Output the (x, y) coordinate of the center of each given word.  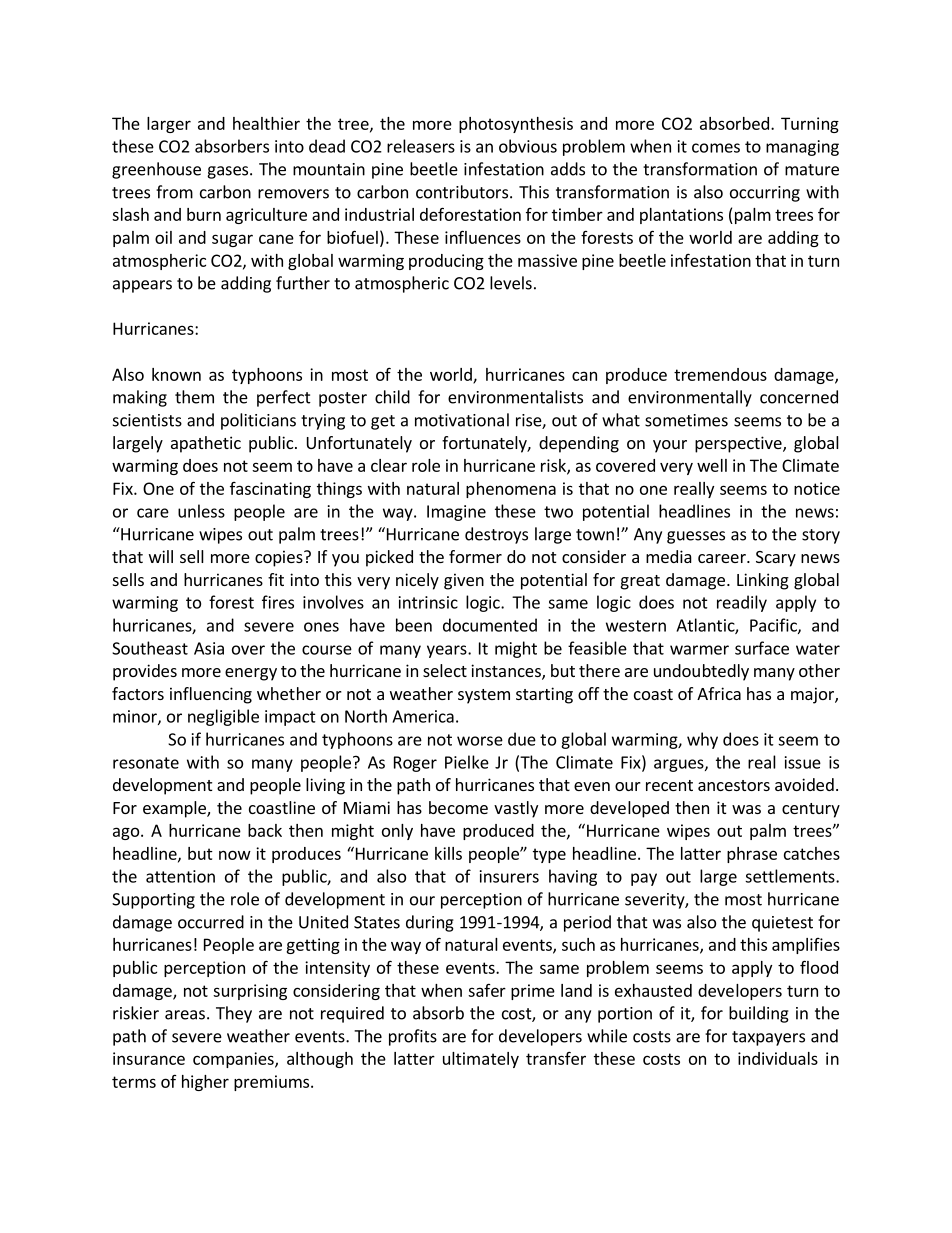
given (464, 581)
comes (716, 148)
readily (742, 603)
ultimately (481, 1060)
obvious (528, 146)
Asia (209, 648)
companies (234, 1060)
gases (227, 172)
